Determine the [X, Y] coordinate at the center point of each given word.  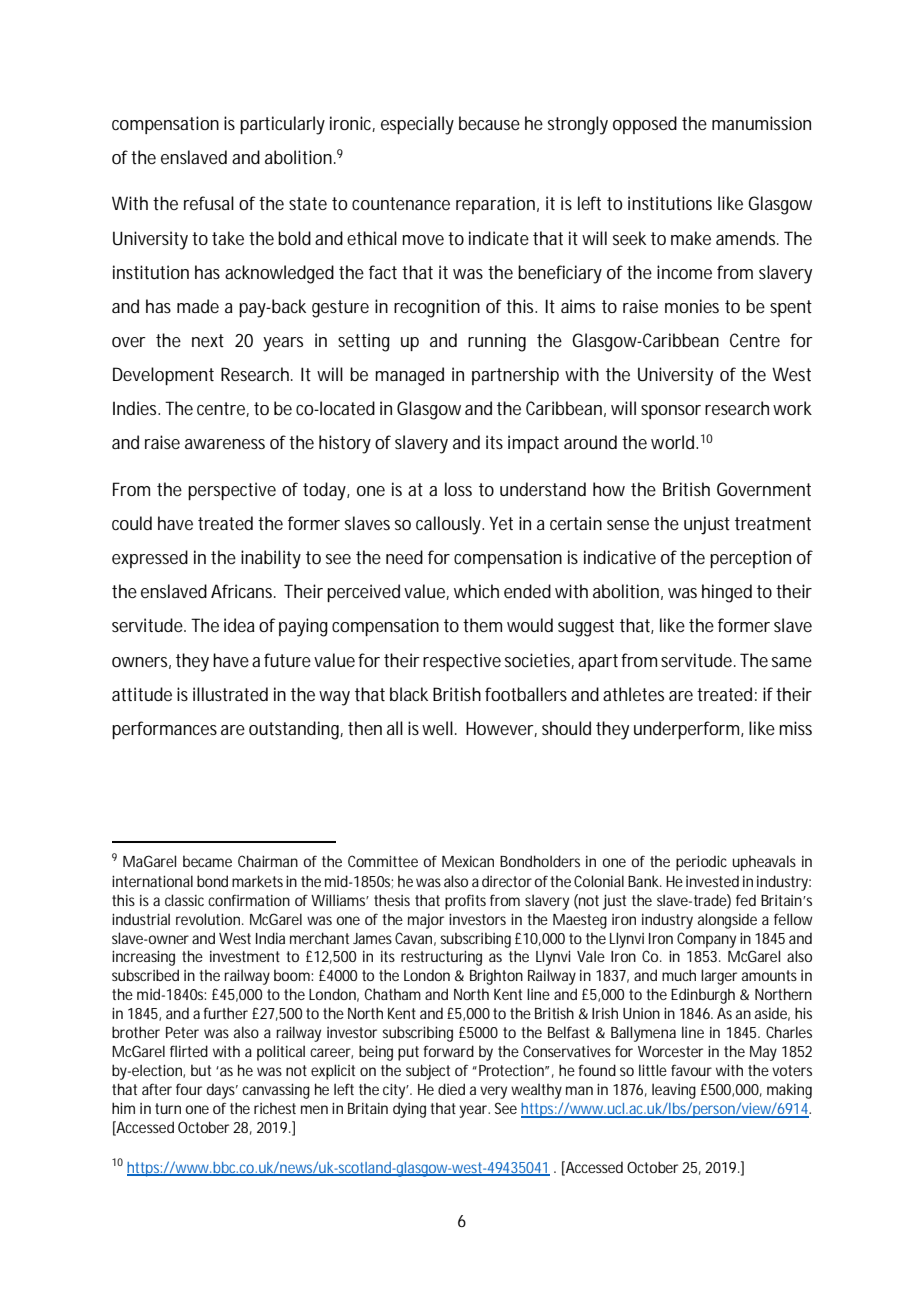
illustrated [230, 694]
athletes [633, 694]
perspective [232, 491]
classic [184, 900]
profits [465, 902]
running [497, 342]
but [201, 1070]
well [437, 728]
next [208, 340]
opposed [645, 125]
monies [692, 306]
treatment [773, 523]
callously [450, 525]
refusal [209, 203]
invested [712, 881]
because [489, 123]
